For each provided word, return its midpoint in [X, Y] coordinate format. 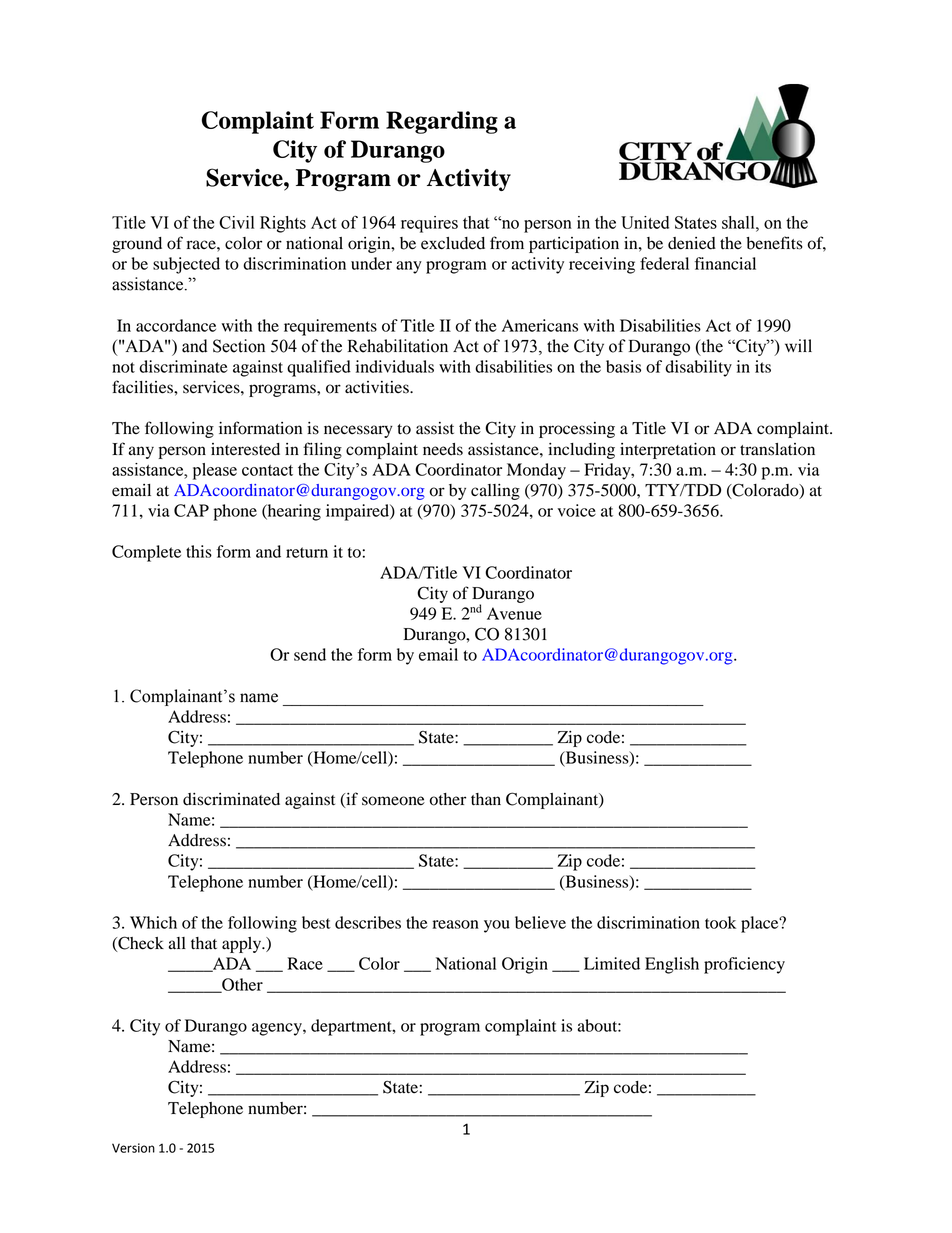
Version [133, 1148]
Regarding [442, 122]
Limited [612, 963]
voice [576, 510]
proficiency [744, 965]
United [645, 222]
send [310, 654]
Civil [236, 222]
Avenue [514, 613]
